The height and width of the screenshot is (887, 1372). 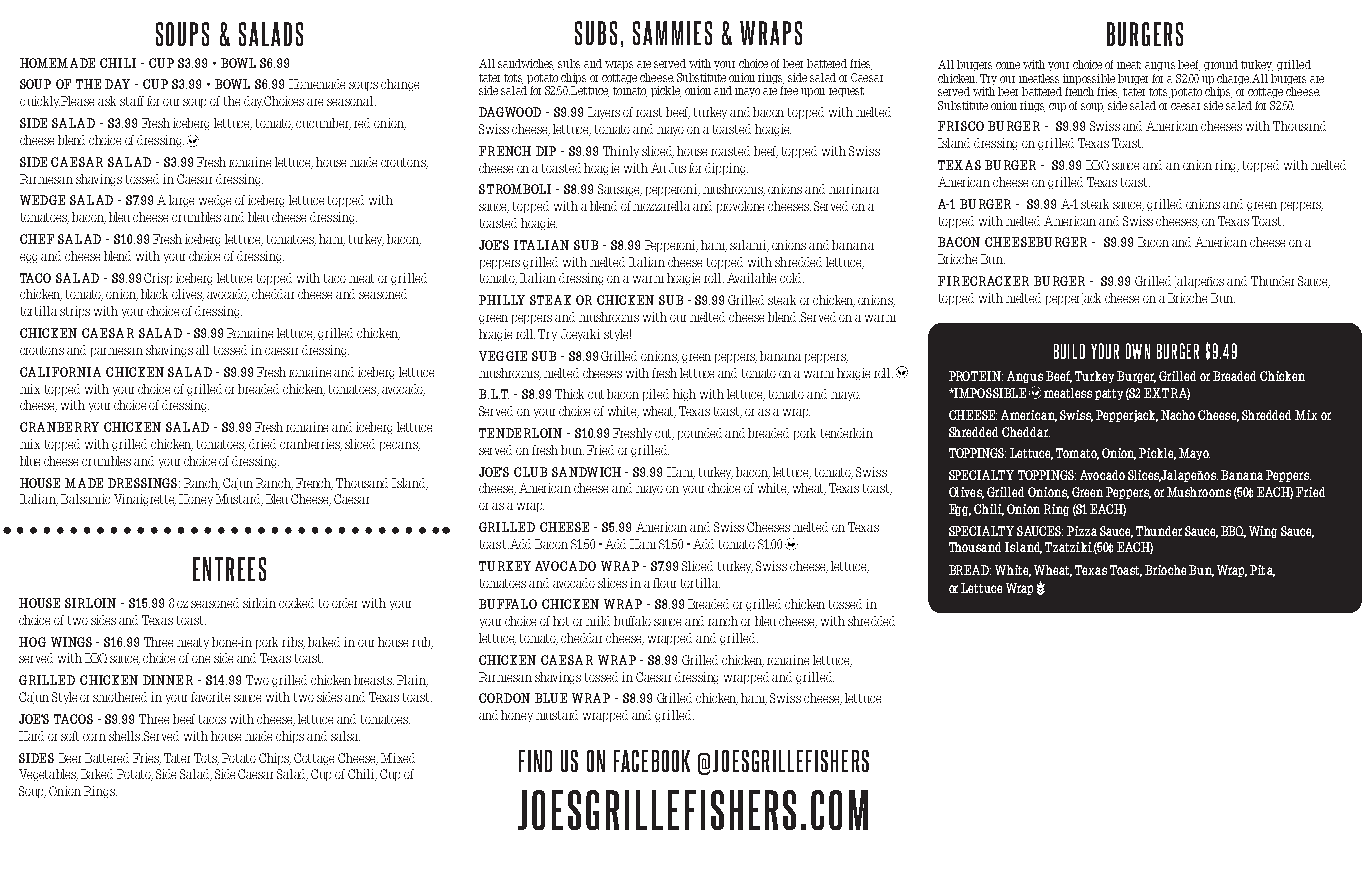 I want to click on dried, so click(x=262, y=444).
